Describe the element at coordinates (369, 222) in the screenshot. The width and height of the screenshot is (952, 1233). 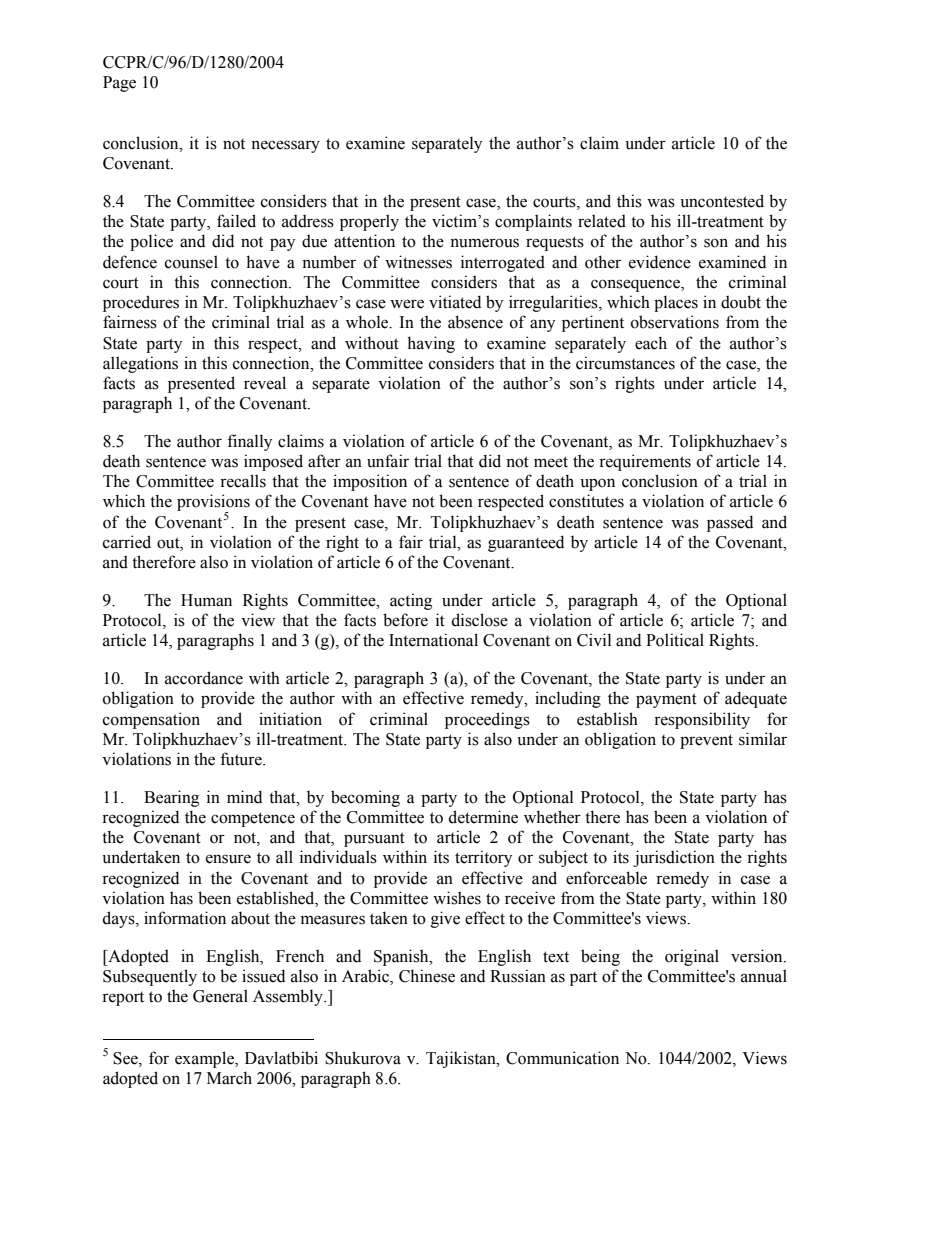
I see `properly` at that location.
